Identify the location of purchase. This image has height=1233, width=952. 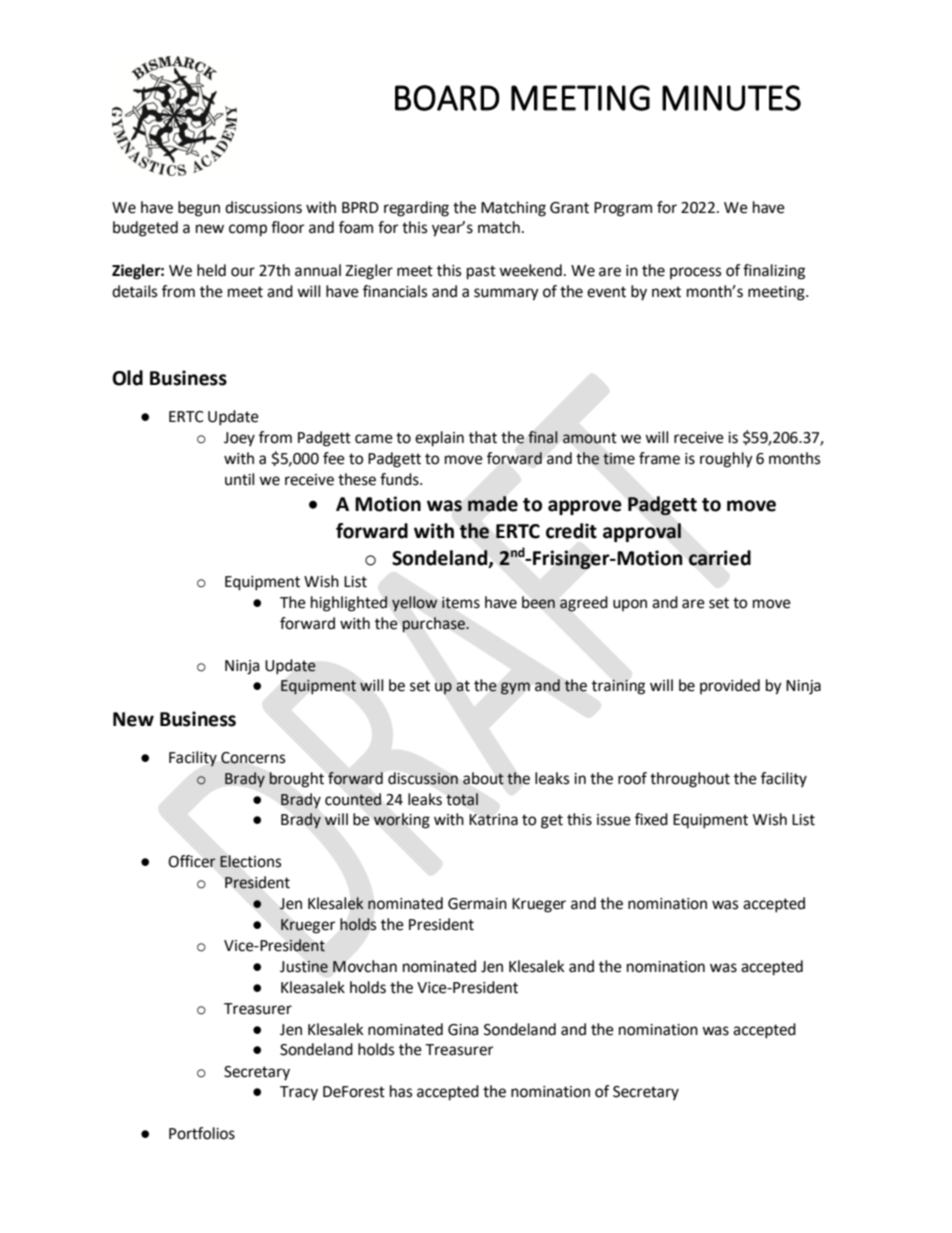
(435, 624).
